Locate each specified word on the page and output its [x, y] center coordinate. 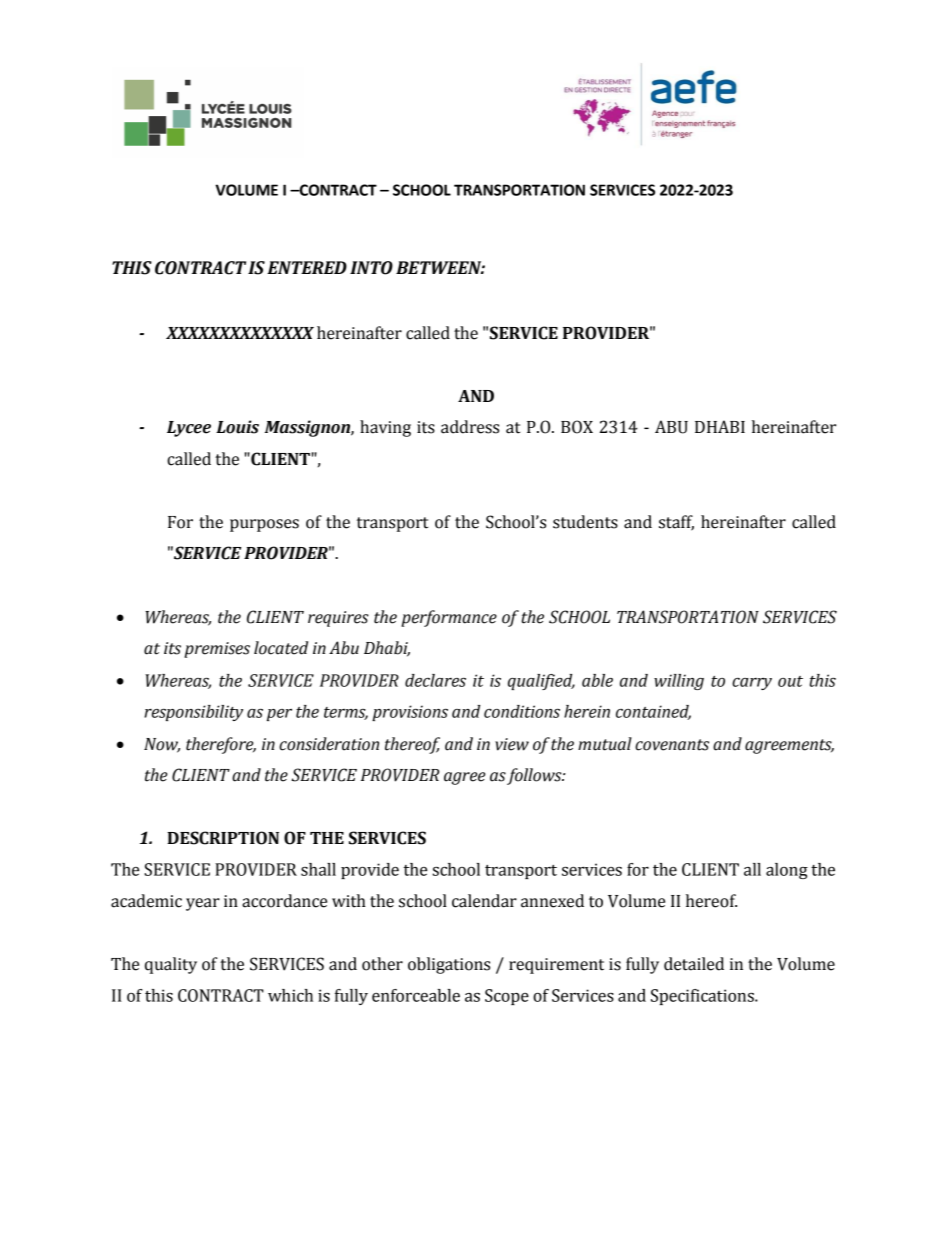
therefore [221, 745]
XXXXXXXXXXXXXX [240, 333]
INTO [371, 268]
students [585, 522]
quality [171, 965]
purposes [264, 525]
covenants [672, 745]
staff [676, 522]
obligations [449, 965]
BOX [577, 427]
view [512, 744]
